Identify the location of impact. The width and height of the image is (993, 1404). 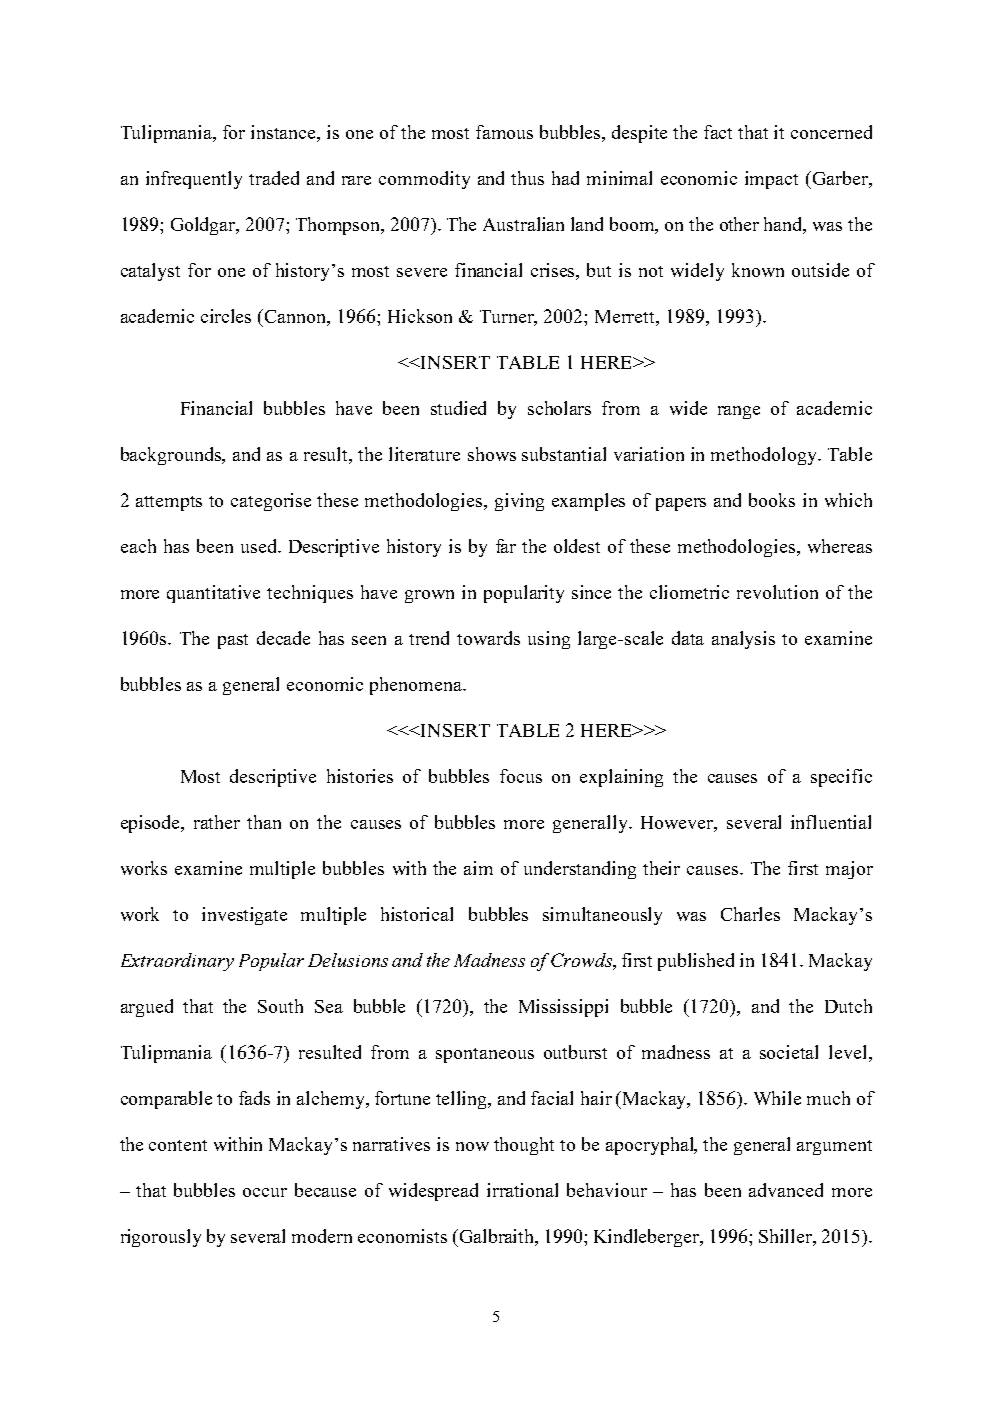
(771, 180).
